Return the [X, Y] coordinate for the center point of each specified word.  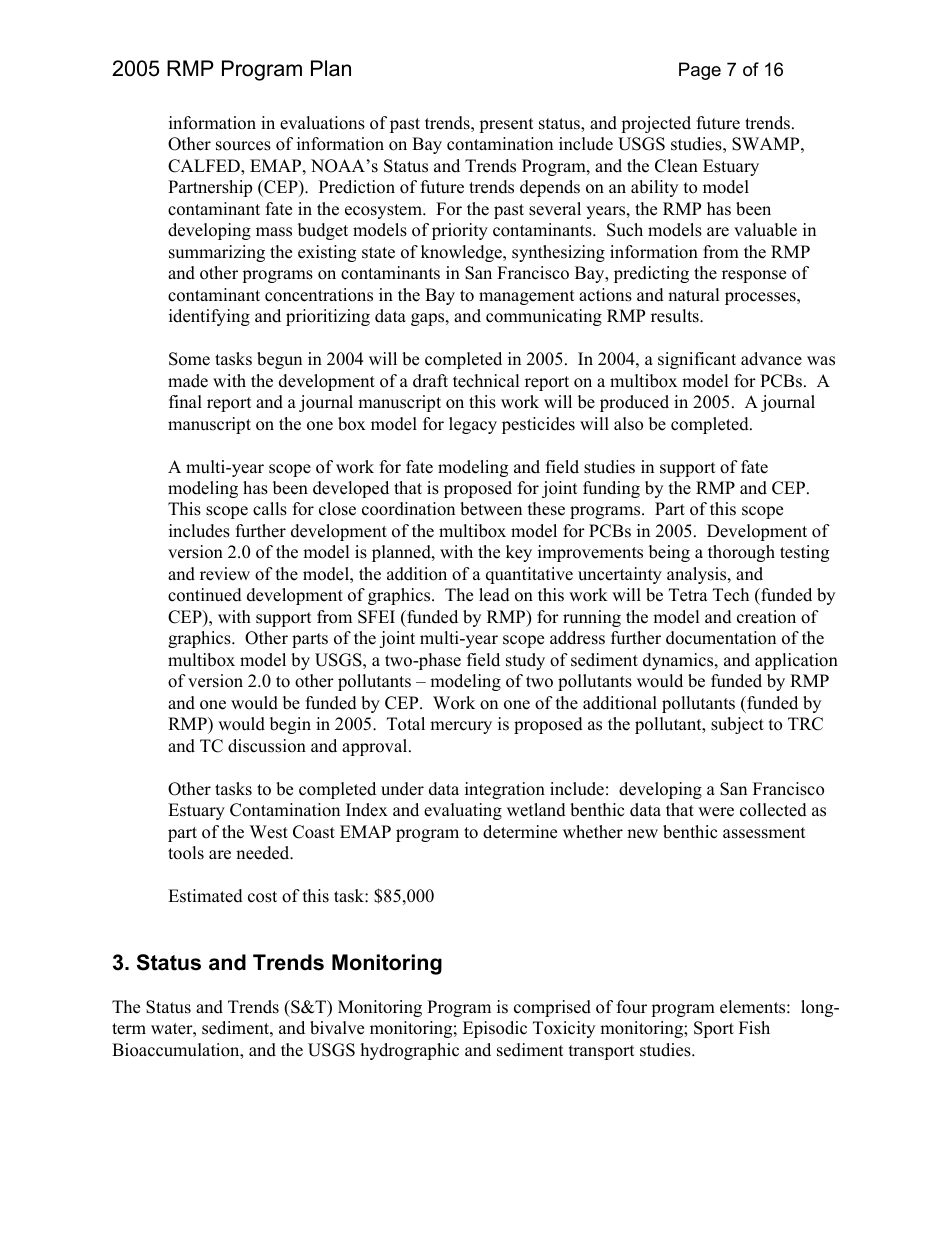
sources [243, 146]
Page [700, 71]
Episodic [495, 1029]
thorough [741, 553]
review [225, 574]
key [519, 553]
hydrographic [410, 1051]
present [506, 125]
